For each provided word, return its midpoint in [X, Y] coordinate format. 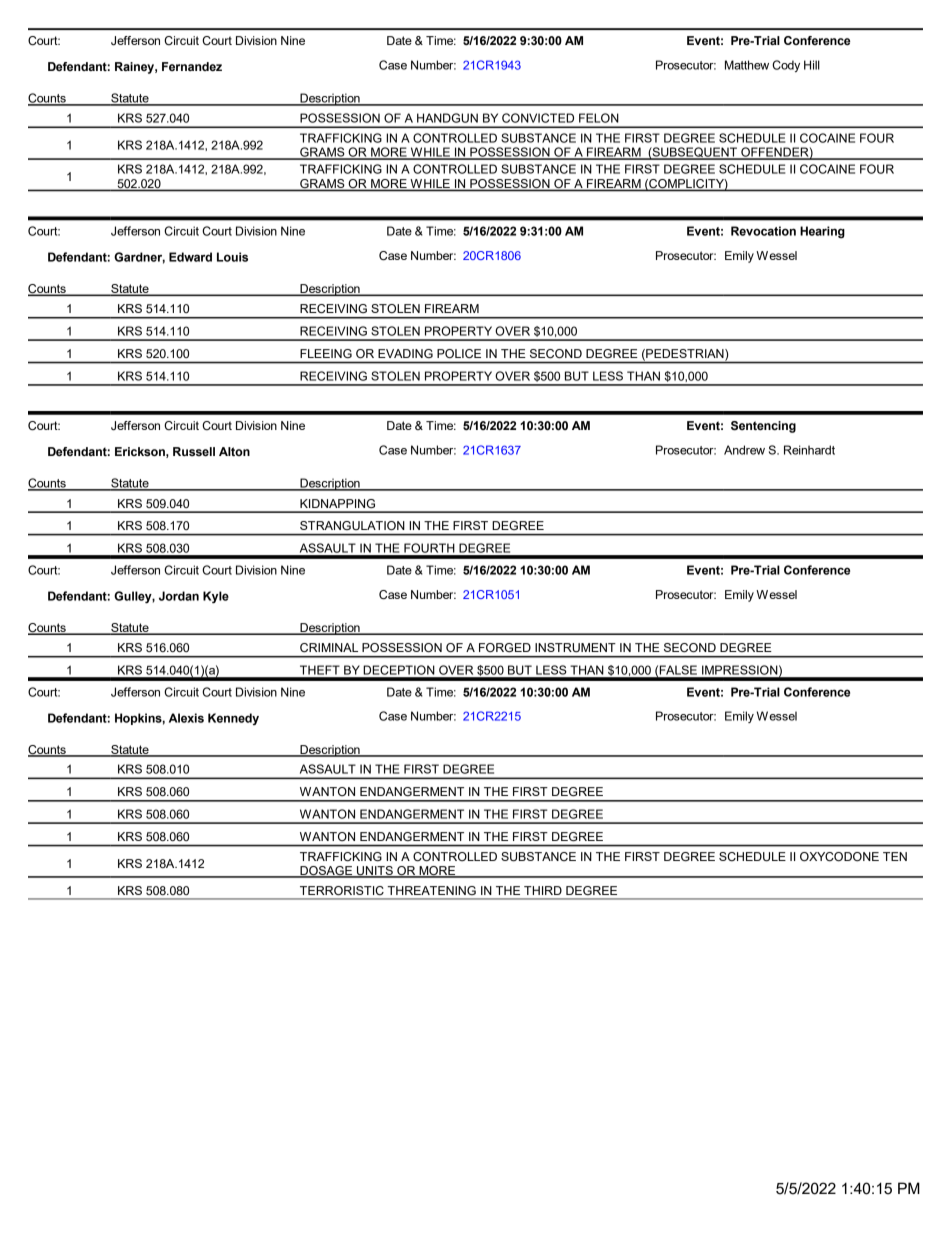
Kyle [216, 597]
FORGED [505, 647]
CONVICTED [538, 118]
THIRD [543, 890]
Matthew [747, 65]
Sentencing [763, 427]
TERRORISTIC [342, 890]
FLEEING [326, 353]
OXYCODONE [839, 857]
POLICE [459, 353]
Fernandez [192, 66]
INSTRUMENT [575, 647]
